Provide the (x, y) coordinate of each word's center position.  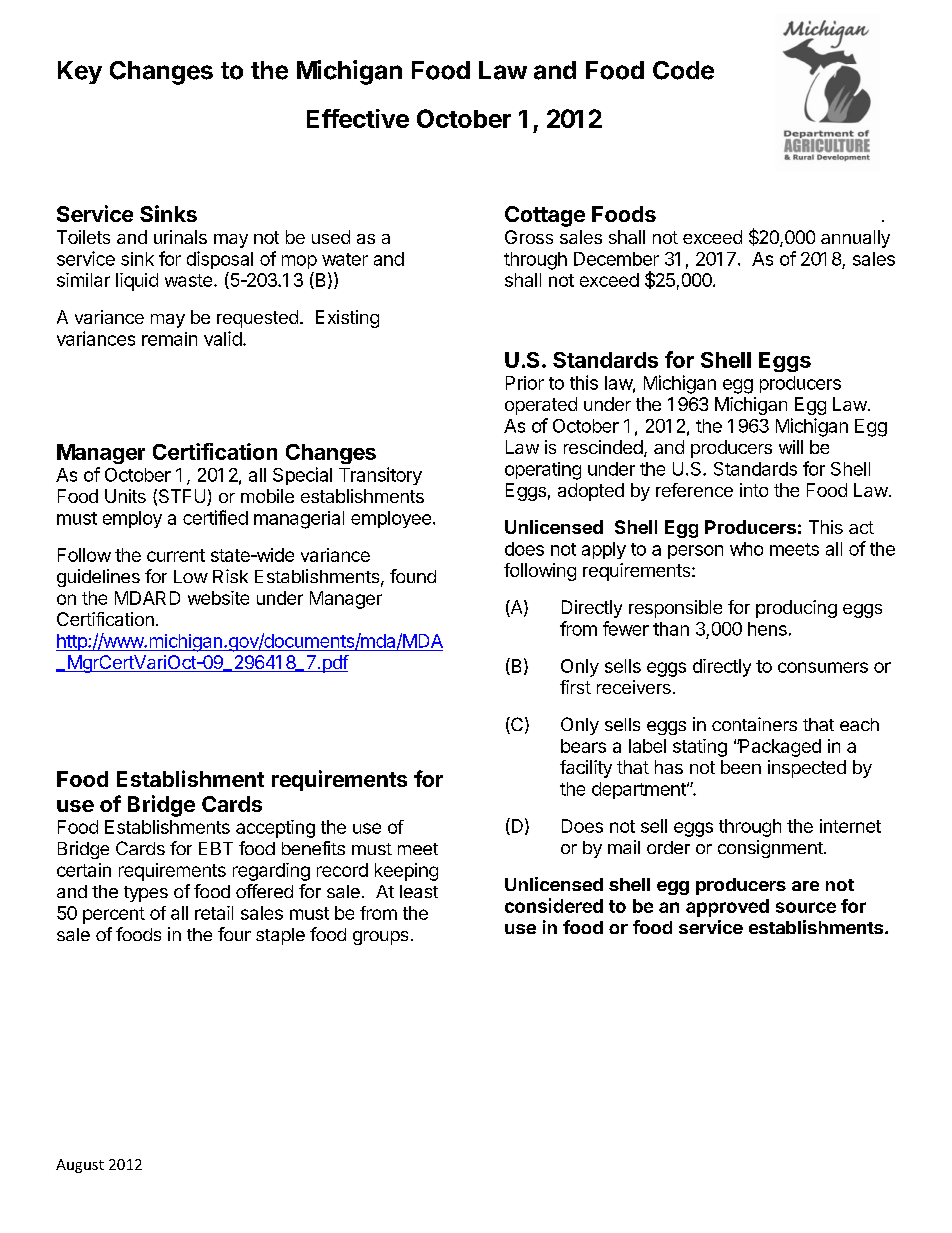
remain (169, 339)
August (80, 1166)
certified (215, 517)
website (218, 598)
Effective (358, 118)
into (754, 490)
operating (543, 471)
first (575, 687)
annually (855, 239)
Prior (525, 383)
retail (214, 913)
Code (683, 70)
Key (80, 72)
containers (754, 724)
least (419, 891)
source (806, 907)
